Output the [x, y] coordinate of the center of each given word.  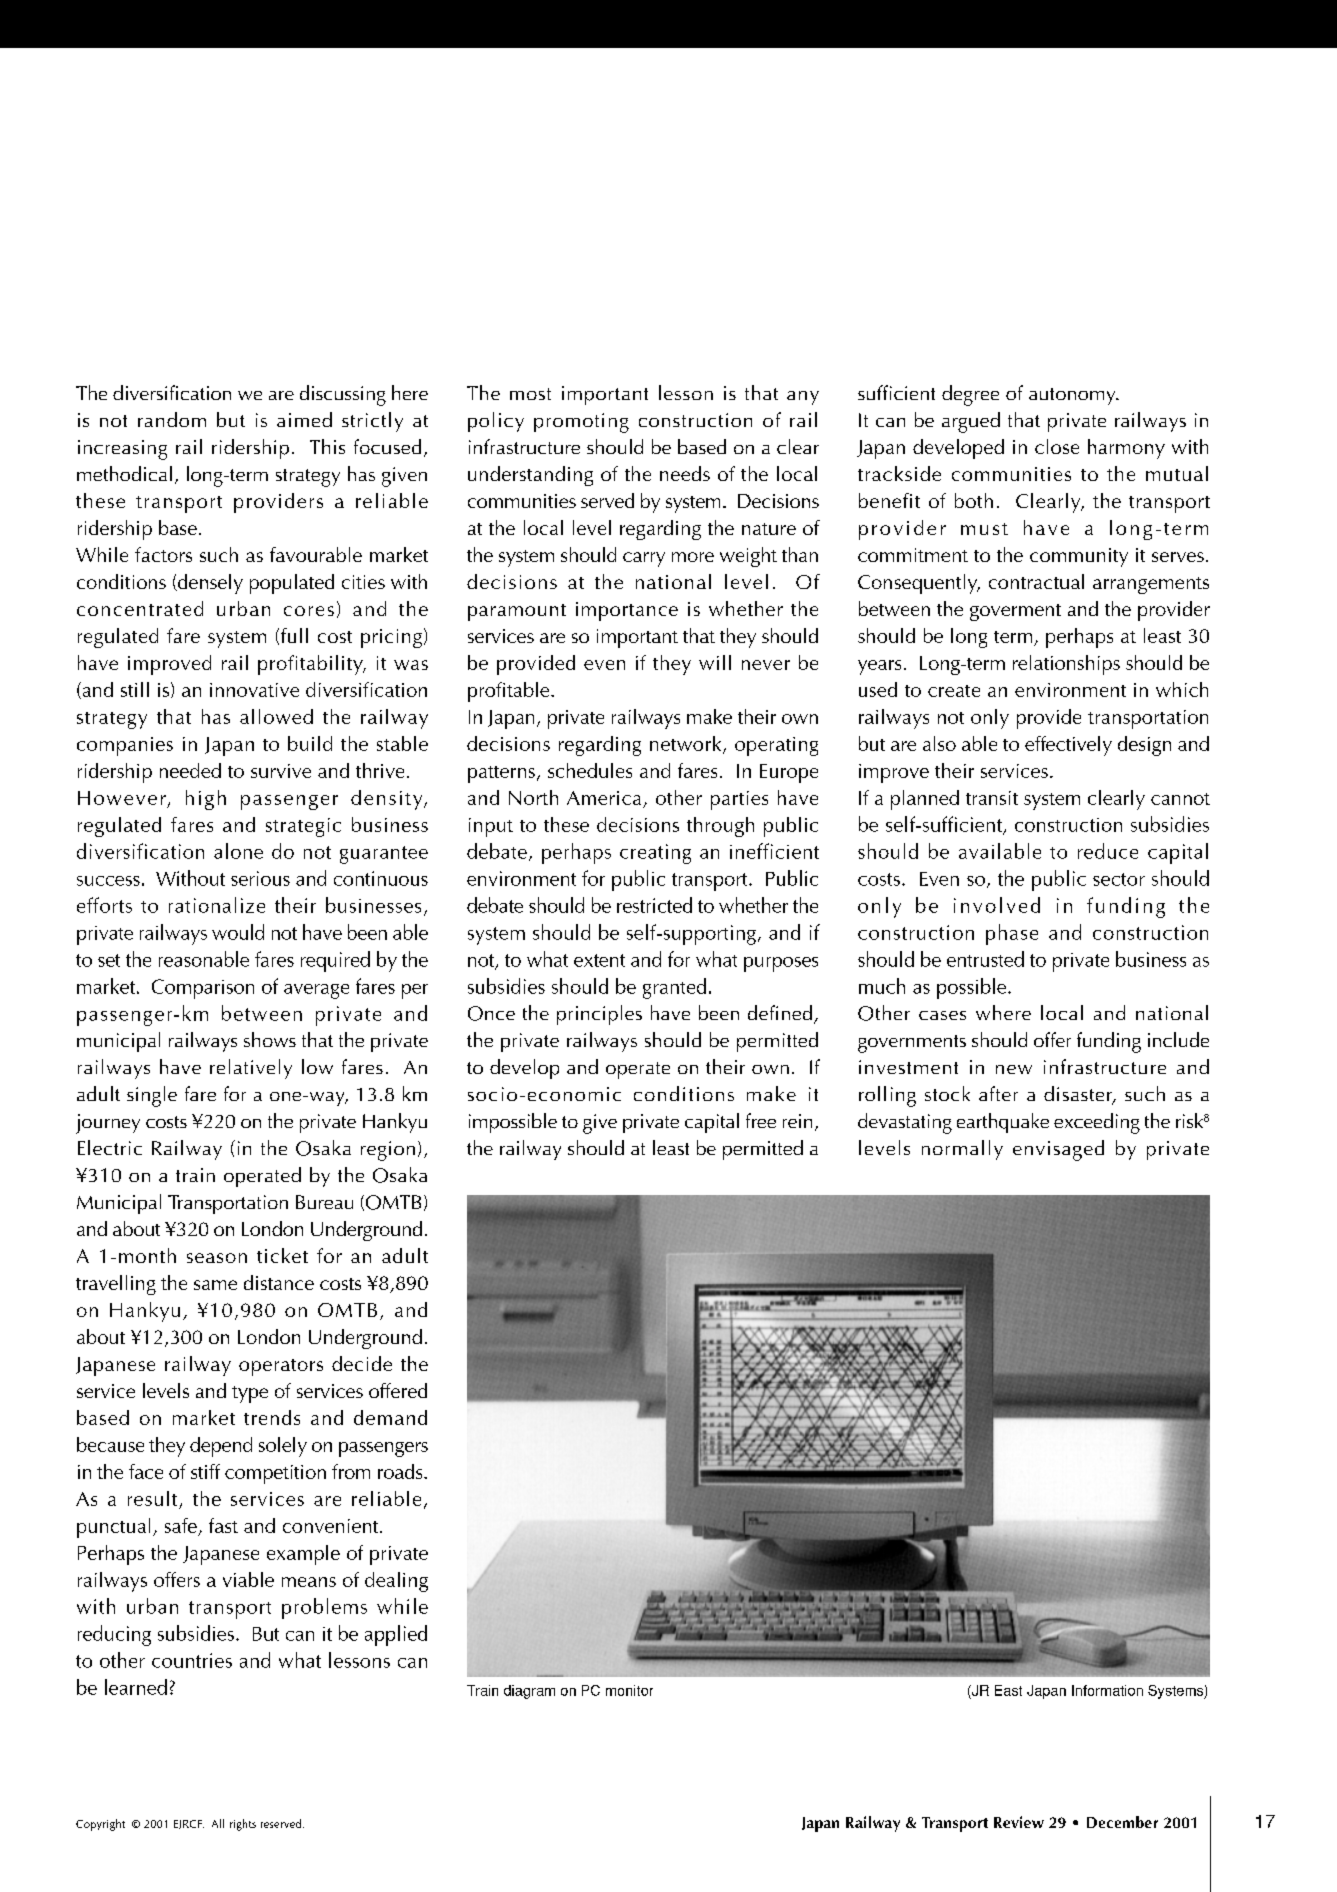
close [1057, 446]
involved [997, 905]
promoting [581, 423]
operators [281, 1367]
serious [260, 878]
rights [243, 1825]
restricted [654, 905]
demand [390, 1417]
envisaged [1058, 1150]
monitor [629, 1690]
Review [1019, 1822]
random [172, 419]
